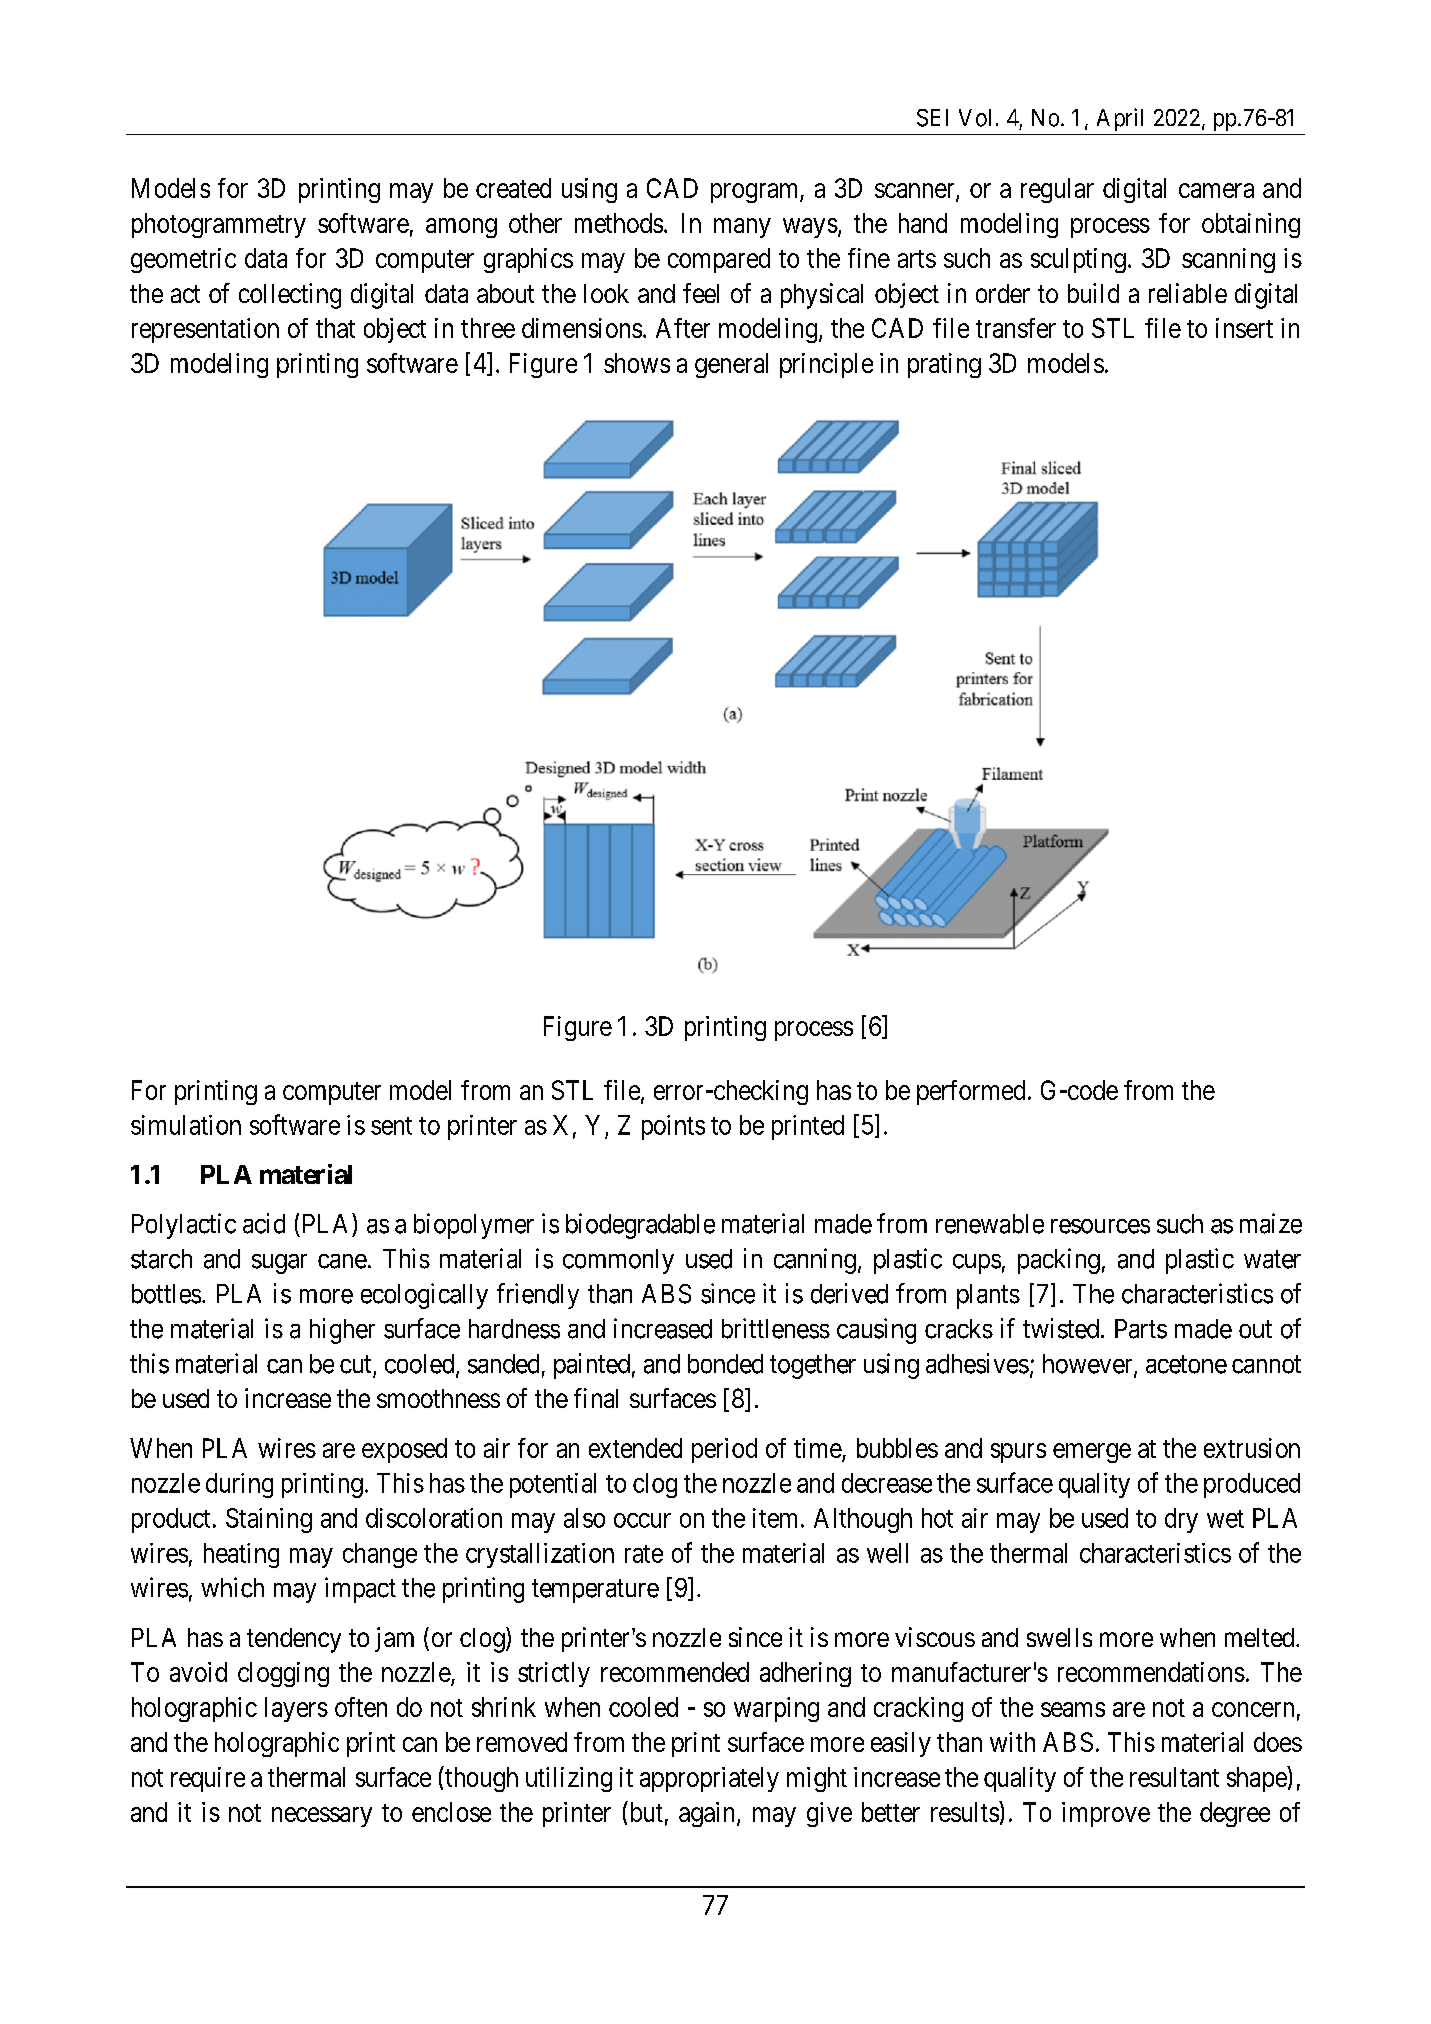  I want to click on resultant, so click(1174, 1777).
